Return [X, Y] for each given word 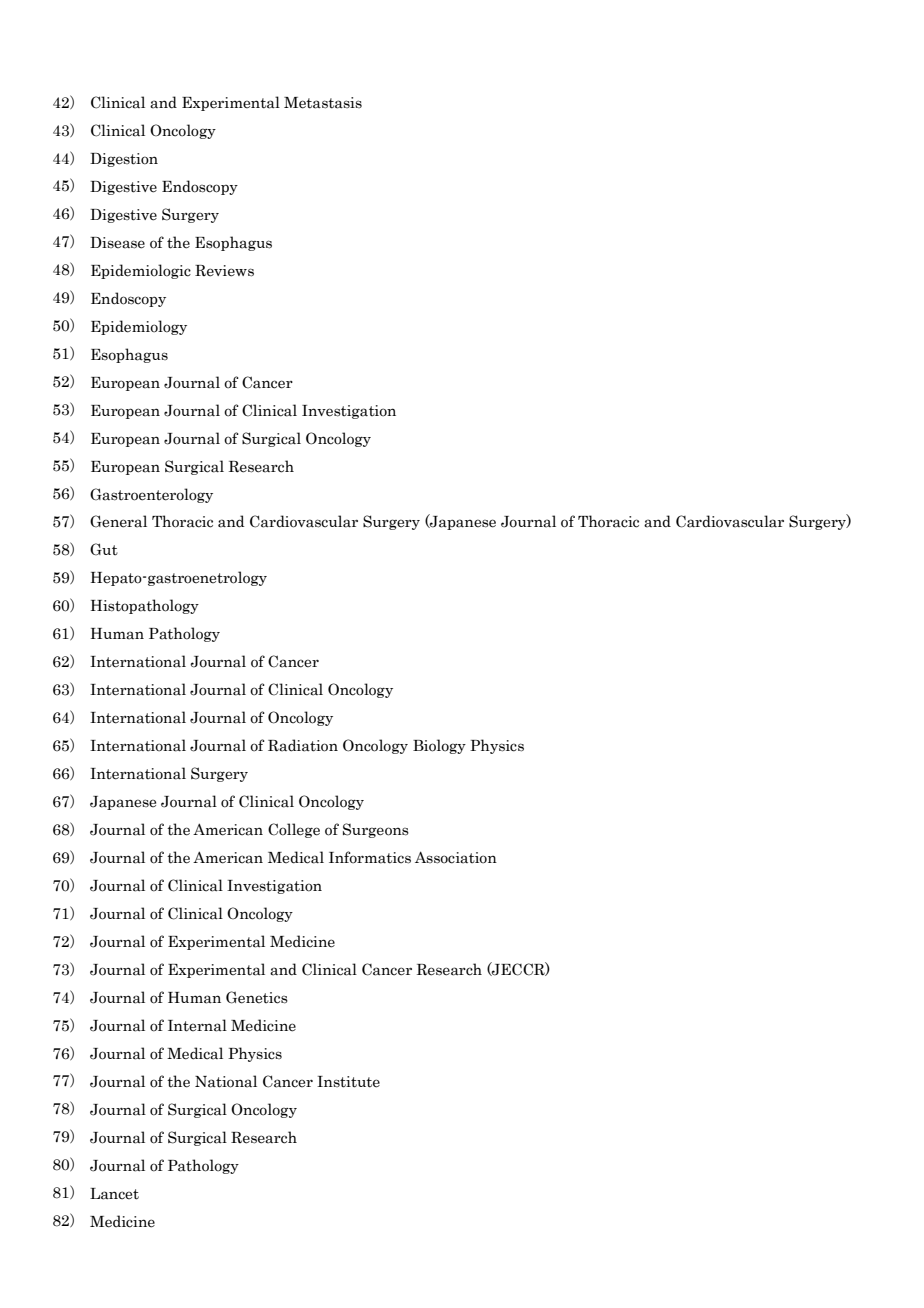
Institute [348, 1082]
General [118, 521]
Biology [439, 746]
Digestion [124, 160]
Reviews [224, 271]
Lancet [114, 1194]
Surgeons [376, 830]
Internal [197, 1025]
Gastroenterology [151, 495]
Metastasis [323, 103]
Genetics [257, 997]
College [294, 830]
